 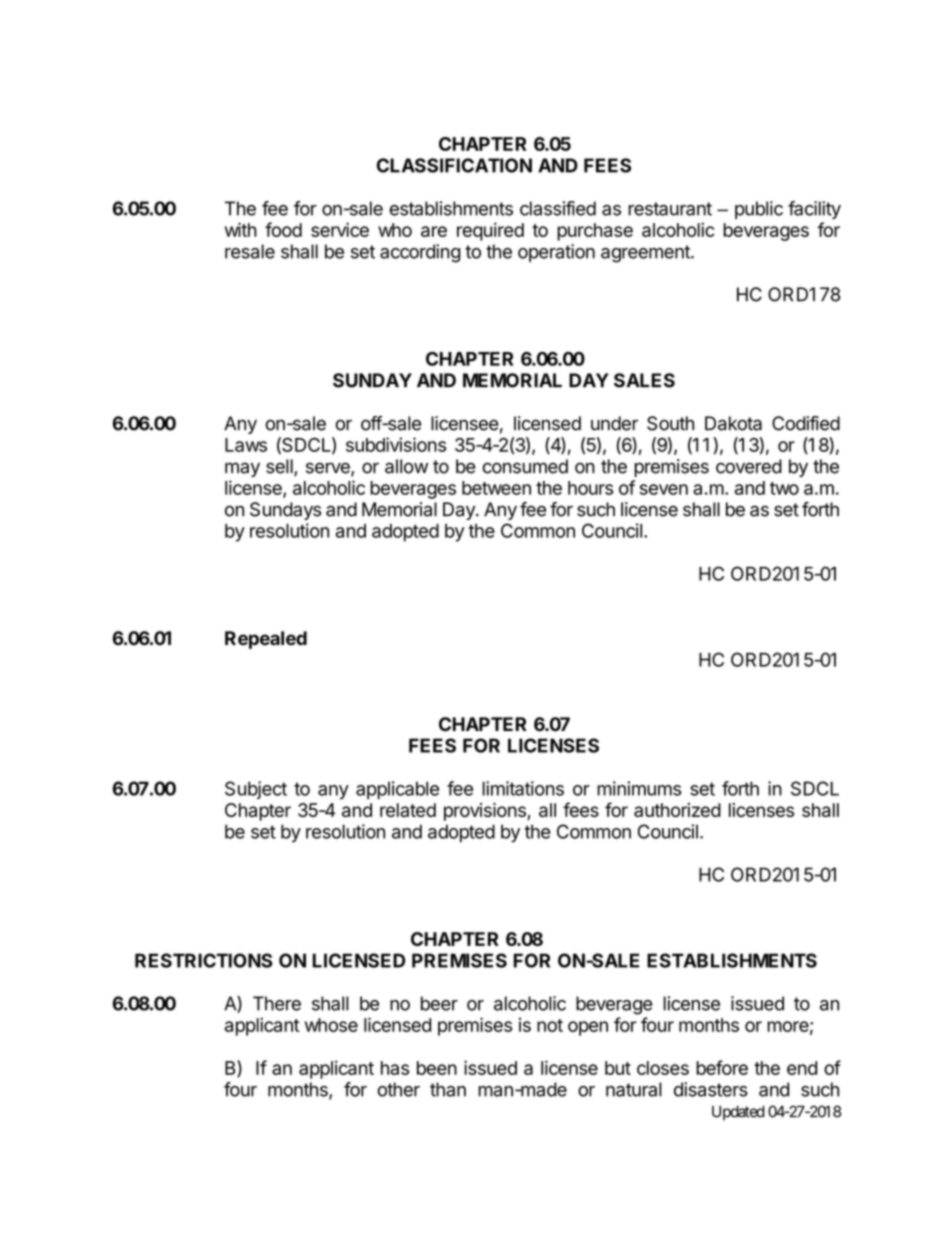 What do you see at coordinates (448, 1089) in the screenshot?
I see `than` at bounding box center [448, 1089].
